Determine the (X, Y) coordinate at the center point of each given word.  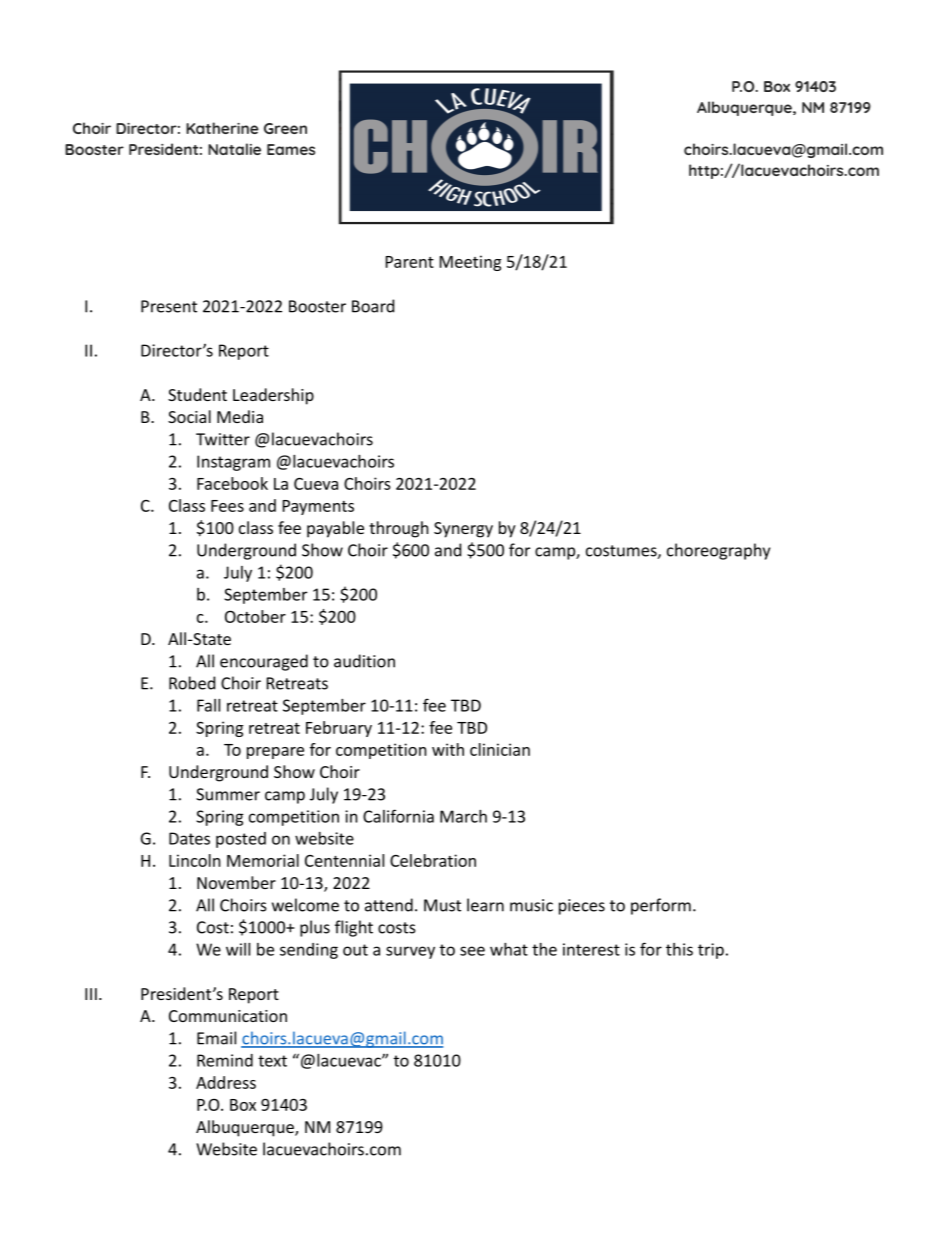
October (255, 616)
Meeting (470, 263)
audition (364, 661)
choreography (718, 551)
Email (216, 1038)
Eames (291, 149)
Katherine (222, 128)
